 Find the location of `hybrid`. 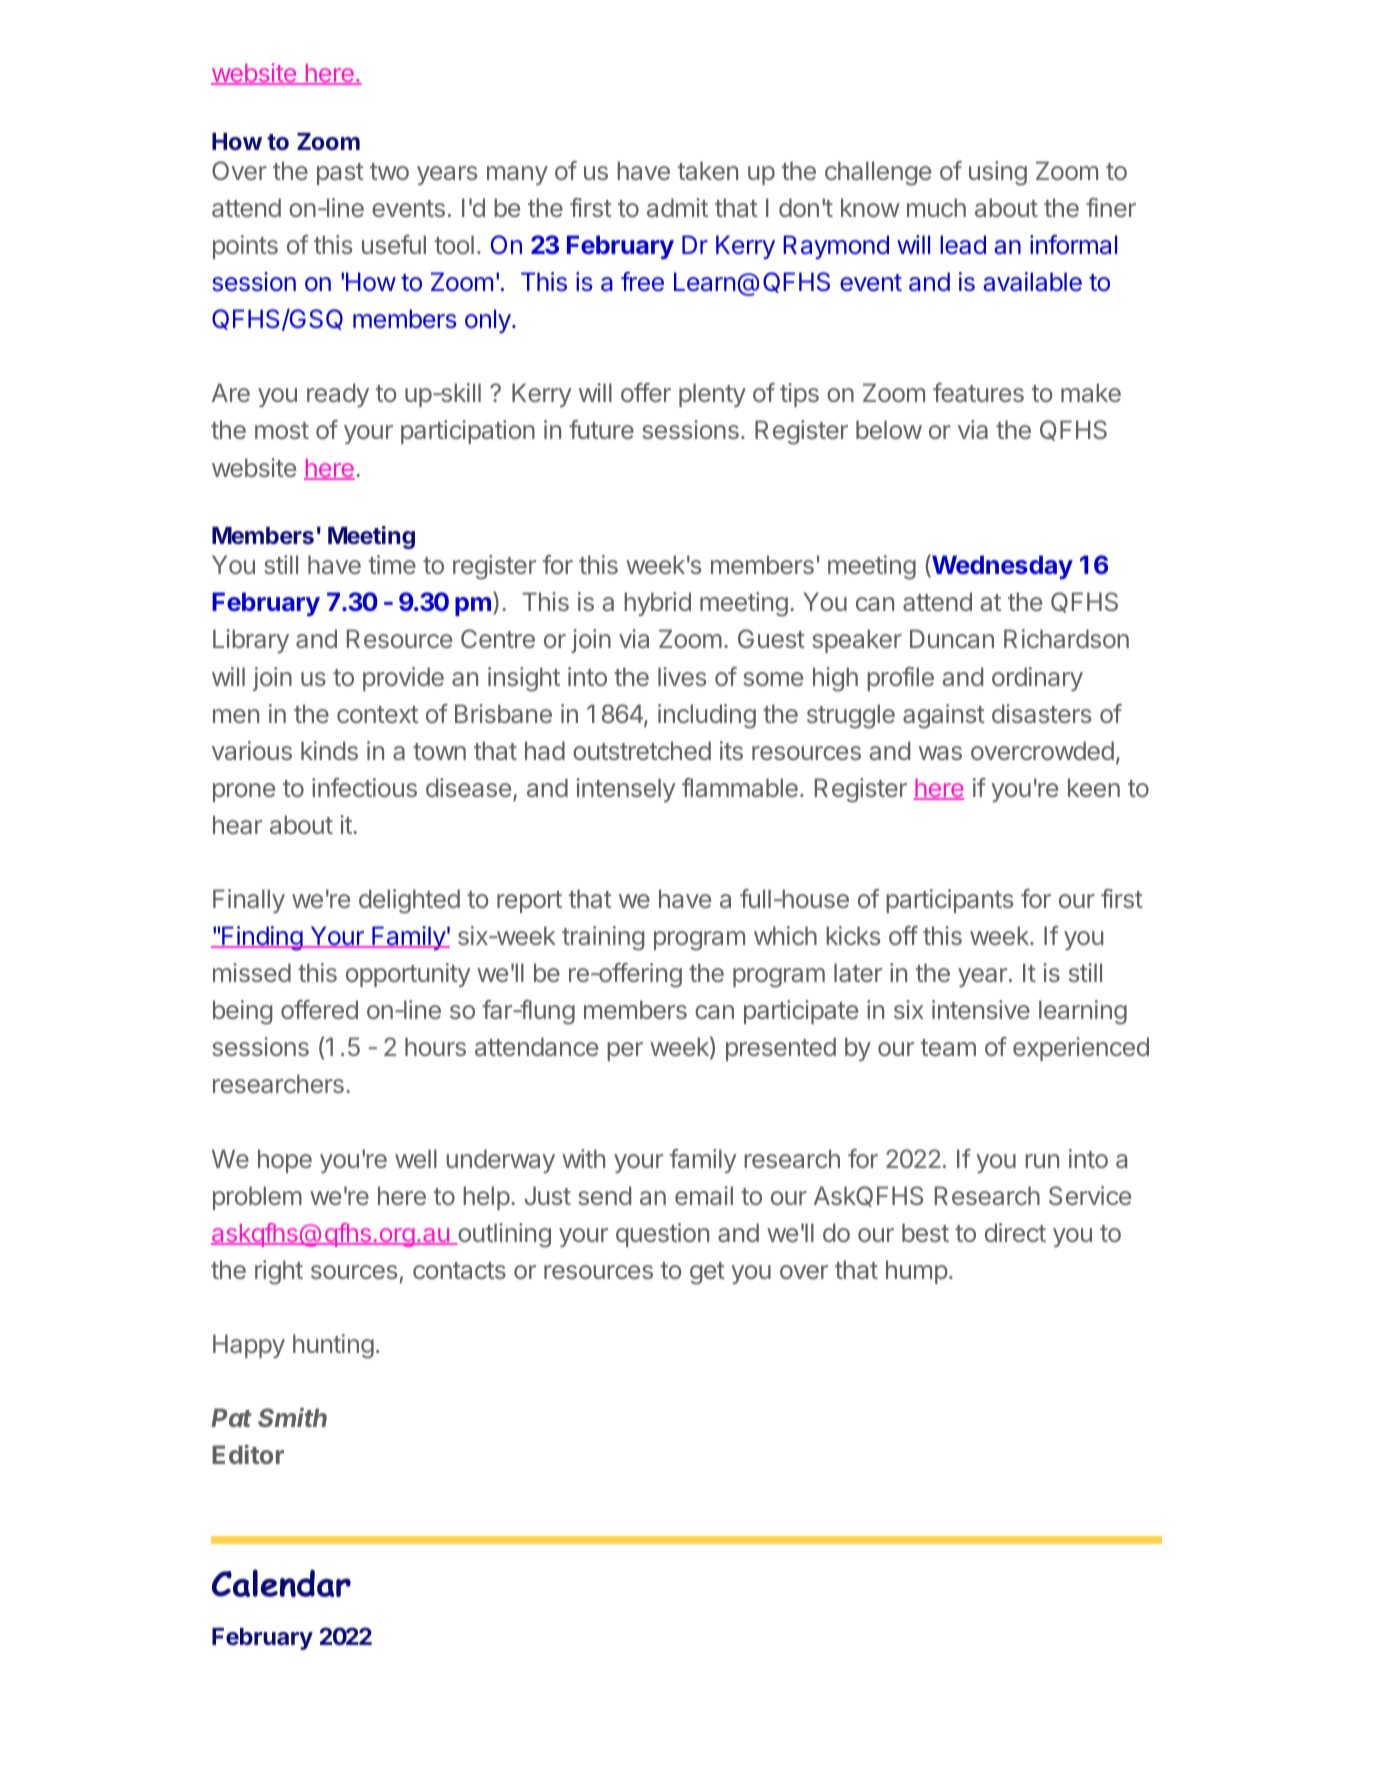

hybrid is located at coordinates (657, 604).
